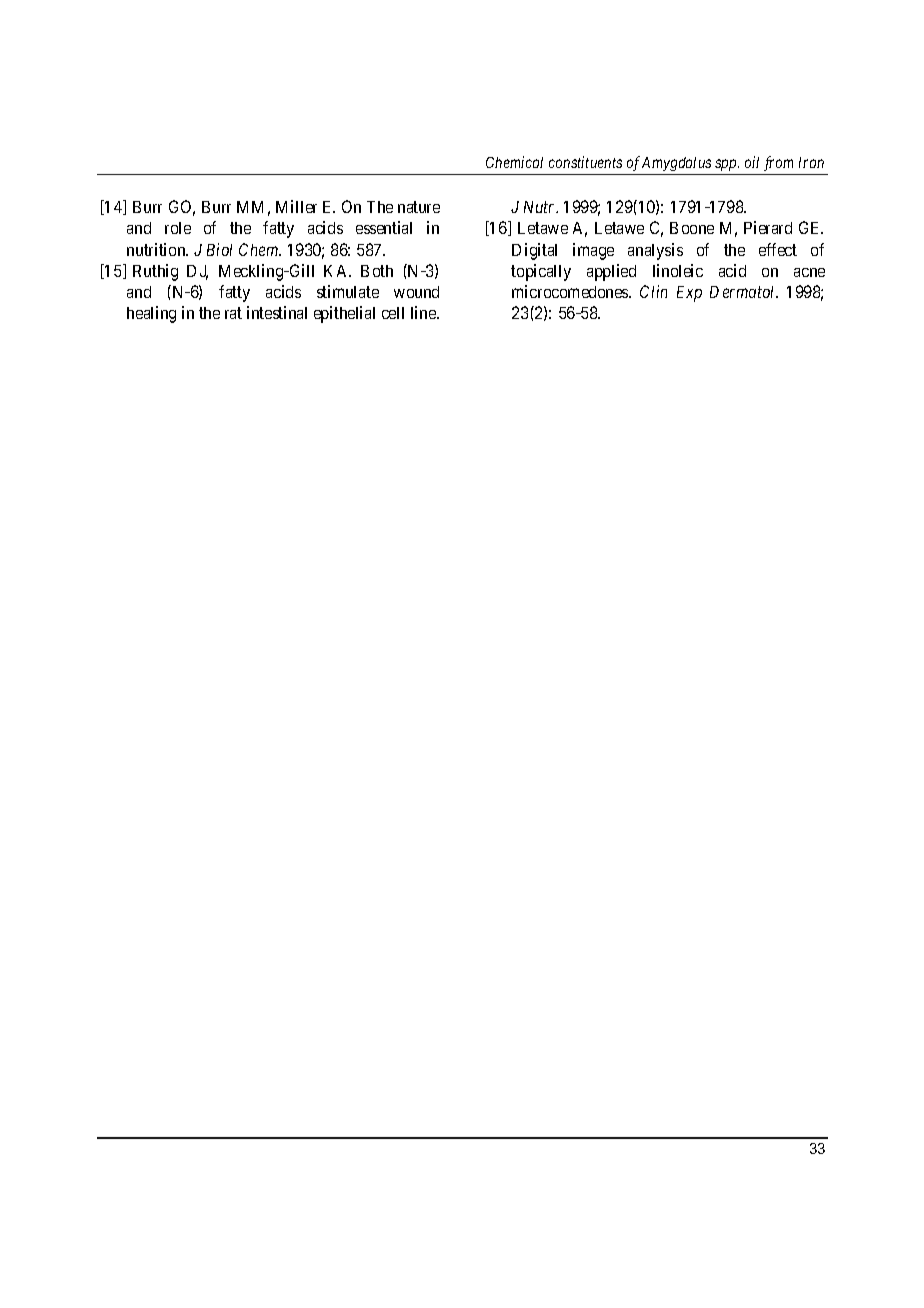 This screenshot has width=924, height=1308. I want to click on Biol, so click(219, 249).
